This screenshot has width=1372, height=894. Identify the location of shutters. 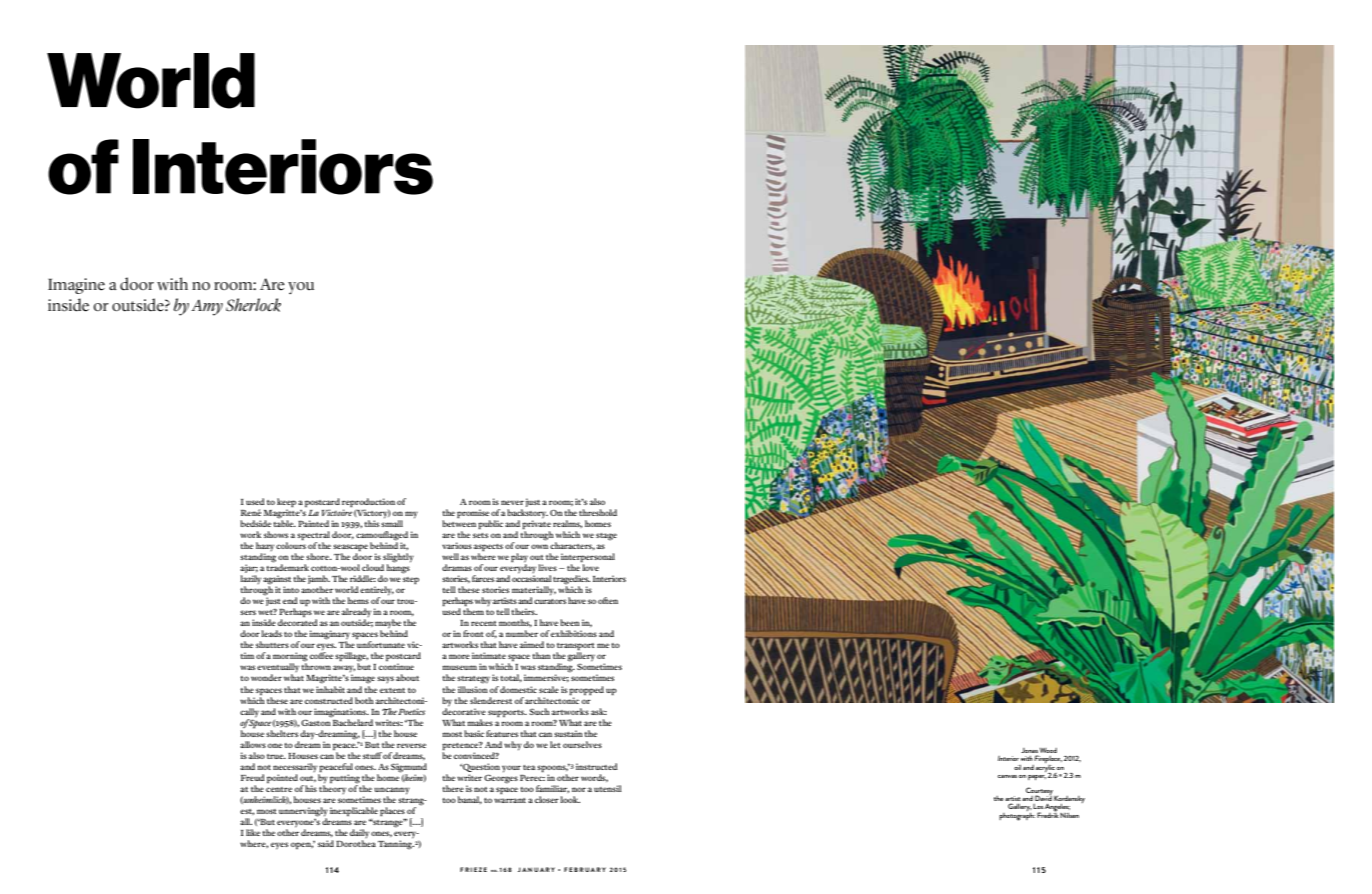
(272, 644).
